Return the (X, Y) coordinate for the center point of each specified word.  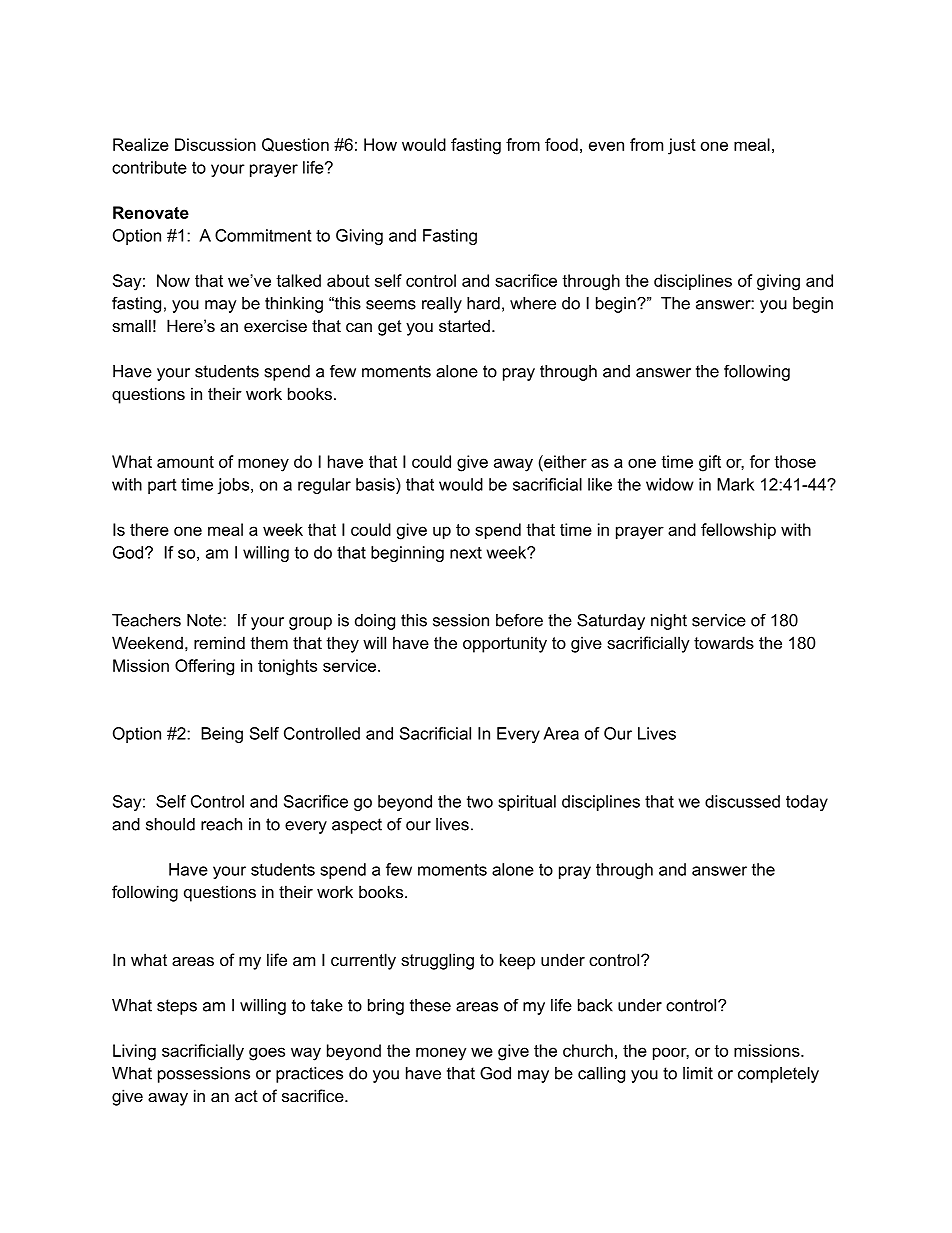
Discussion (215, 144)
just (682, 146)
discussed (742, 801)
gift (710, 463)
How (380, 144)
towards (724, 642)
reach (221, 824)
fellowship (738, 531)
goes (267, 1054)
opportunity (505, 644)
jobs (235, 486)
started (464, 325)
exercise (275, 325)
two (480, 802)
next (466, 552)
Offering (204, 667)
